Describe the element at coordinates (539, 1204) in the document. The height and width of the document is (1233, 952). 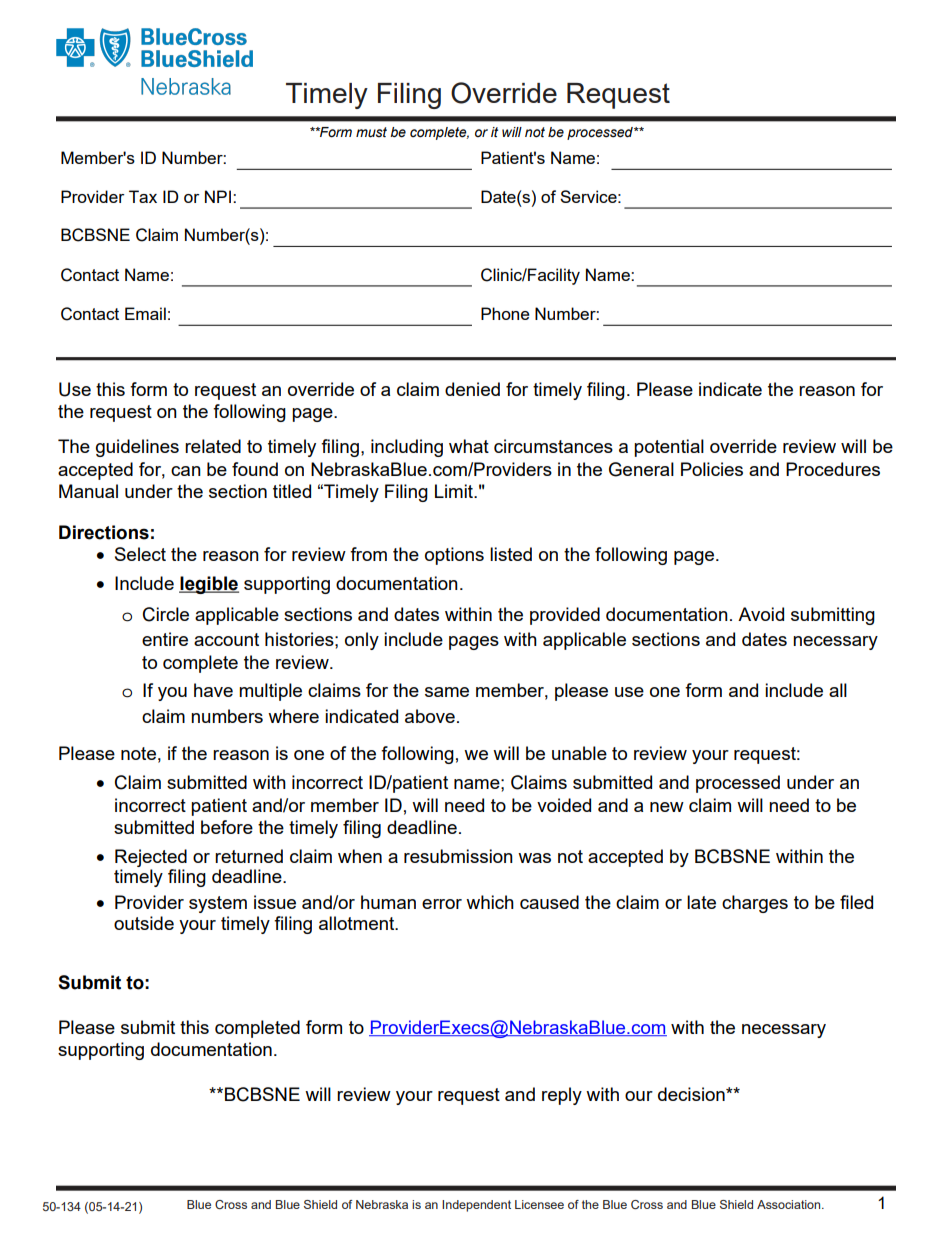
I see `Licensee` at that location.
